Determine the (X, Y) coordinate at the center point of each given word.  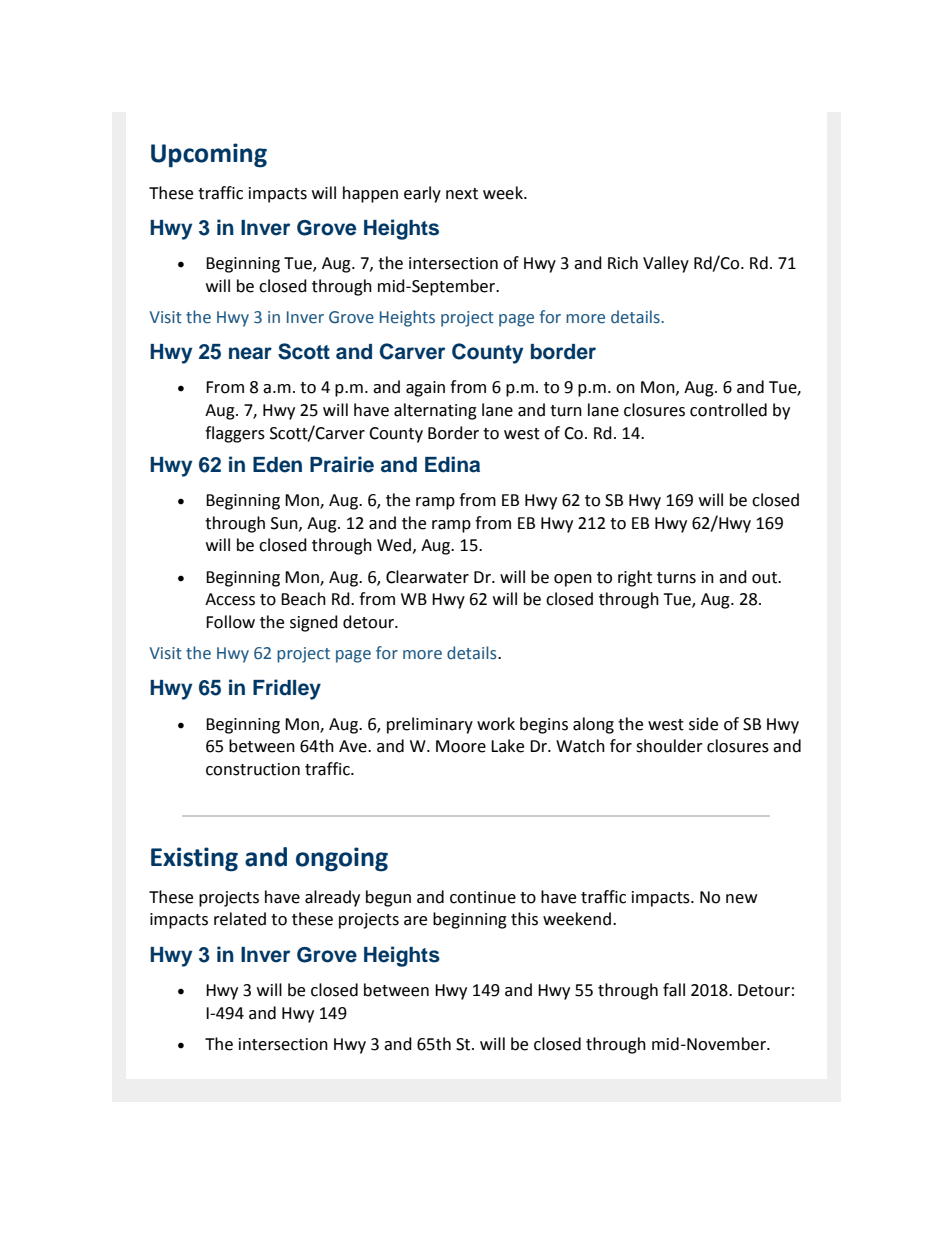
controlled (728, 410)
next (462, 194)
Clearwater (427, 577)
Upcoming (209, 155)
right (635, 578)
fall (674, 990)
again (425, 389)
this (524, 919)
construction (253, 769)
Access (230, 599)
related (240, 919)
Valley (666, 264)
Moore (461, 746)
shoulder (669, 746)
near (250, 353)
